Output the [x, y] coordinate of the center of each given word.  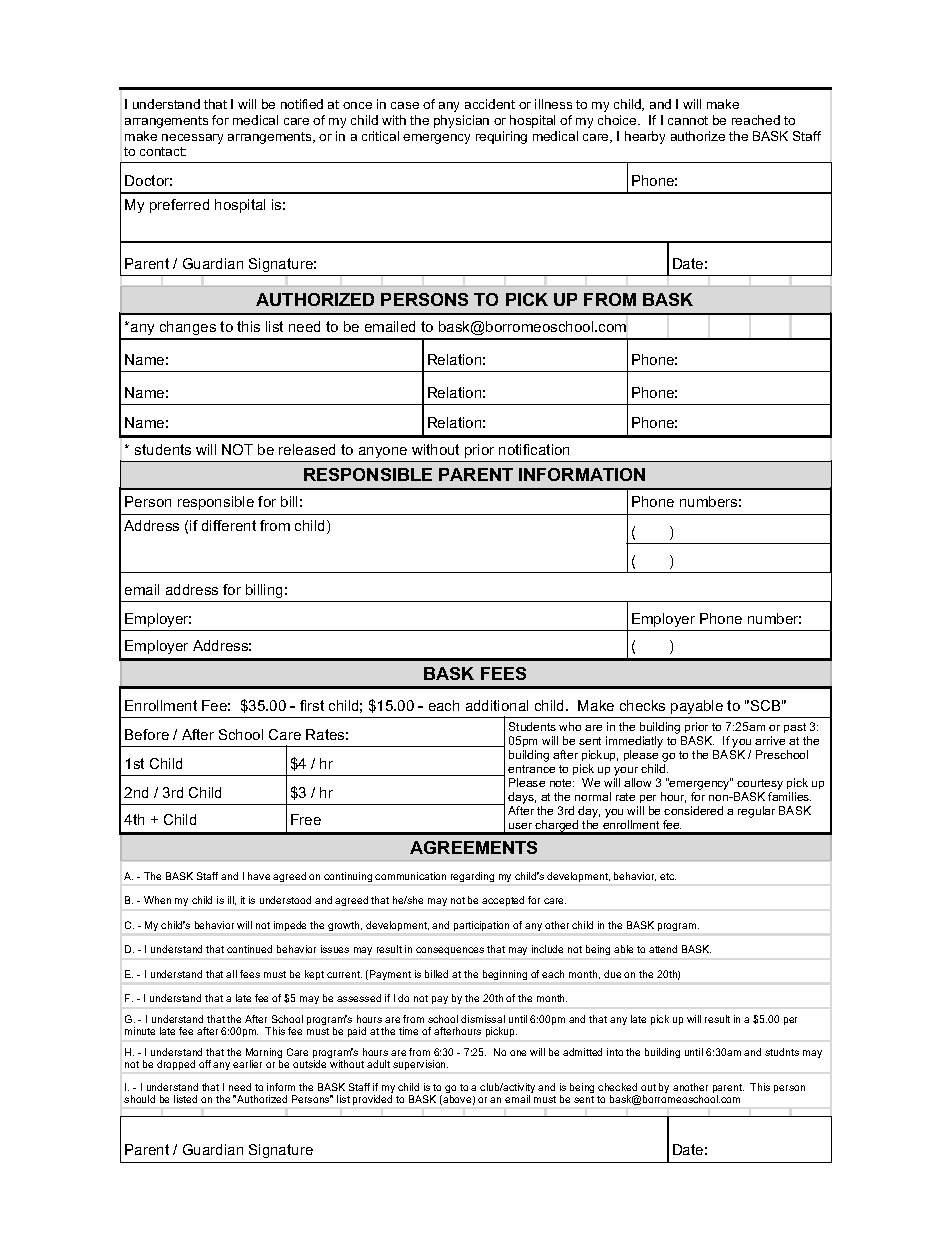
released [307, 449]
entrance [531, 769]
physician [461, 121]
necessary [192, 139]
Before [147, 734]
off [205, 1064]
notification [534, 449]
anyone [383, 452]
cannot [688, 120]
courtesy [760, 784]
